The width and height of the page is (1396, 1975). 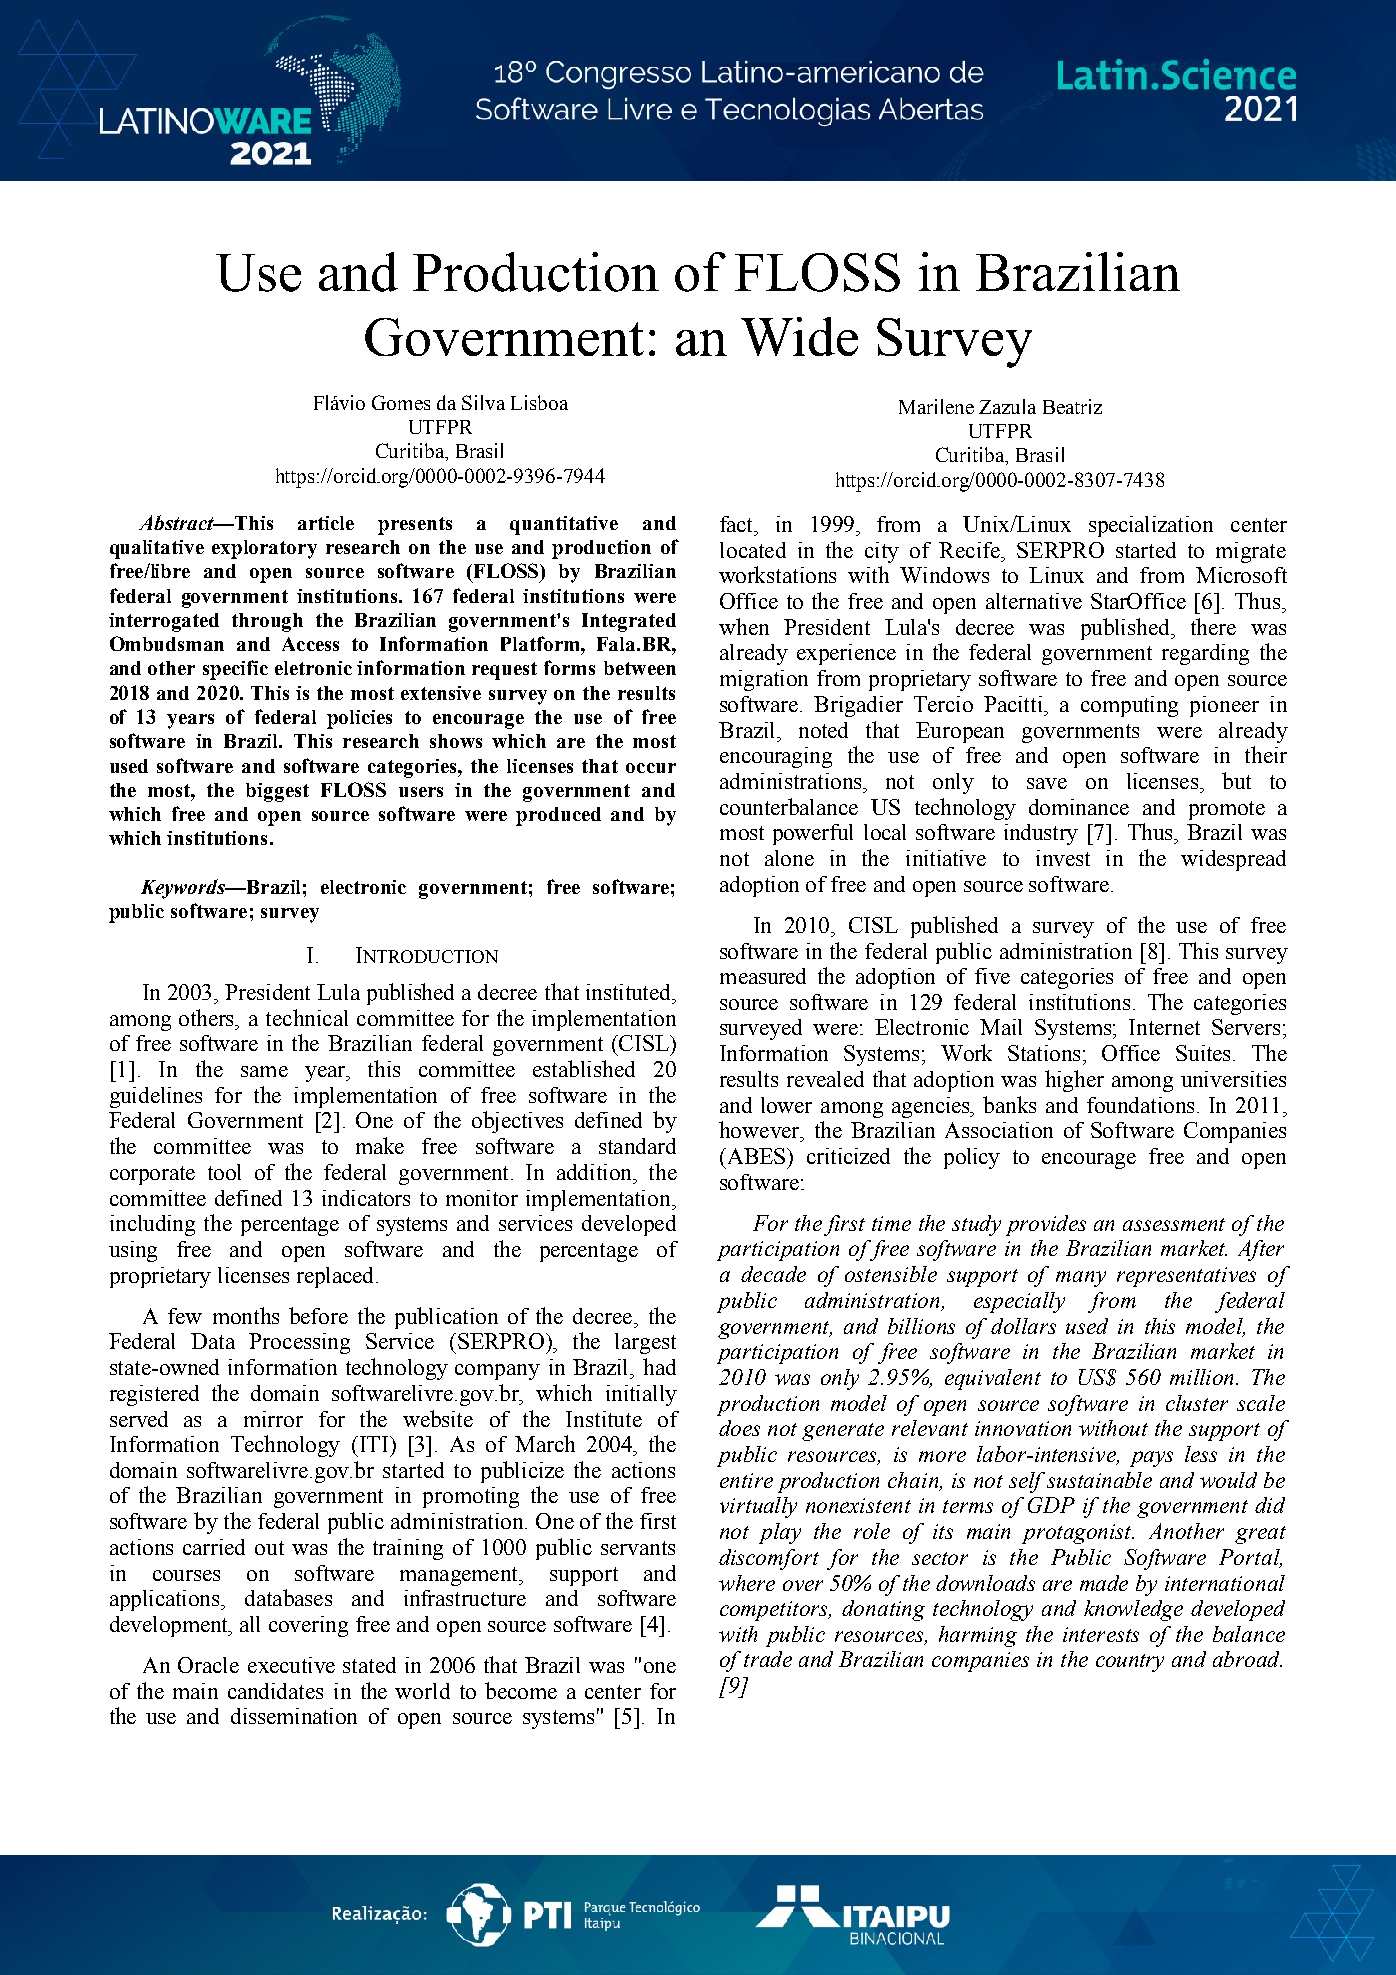 What do you see at coordinates (1072, 406) in the page?
I see `Beatriz` at bounding box center [1072, 406].
